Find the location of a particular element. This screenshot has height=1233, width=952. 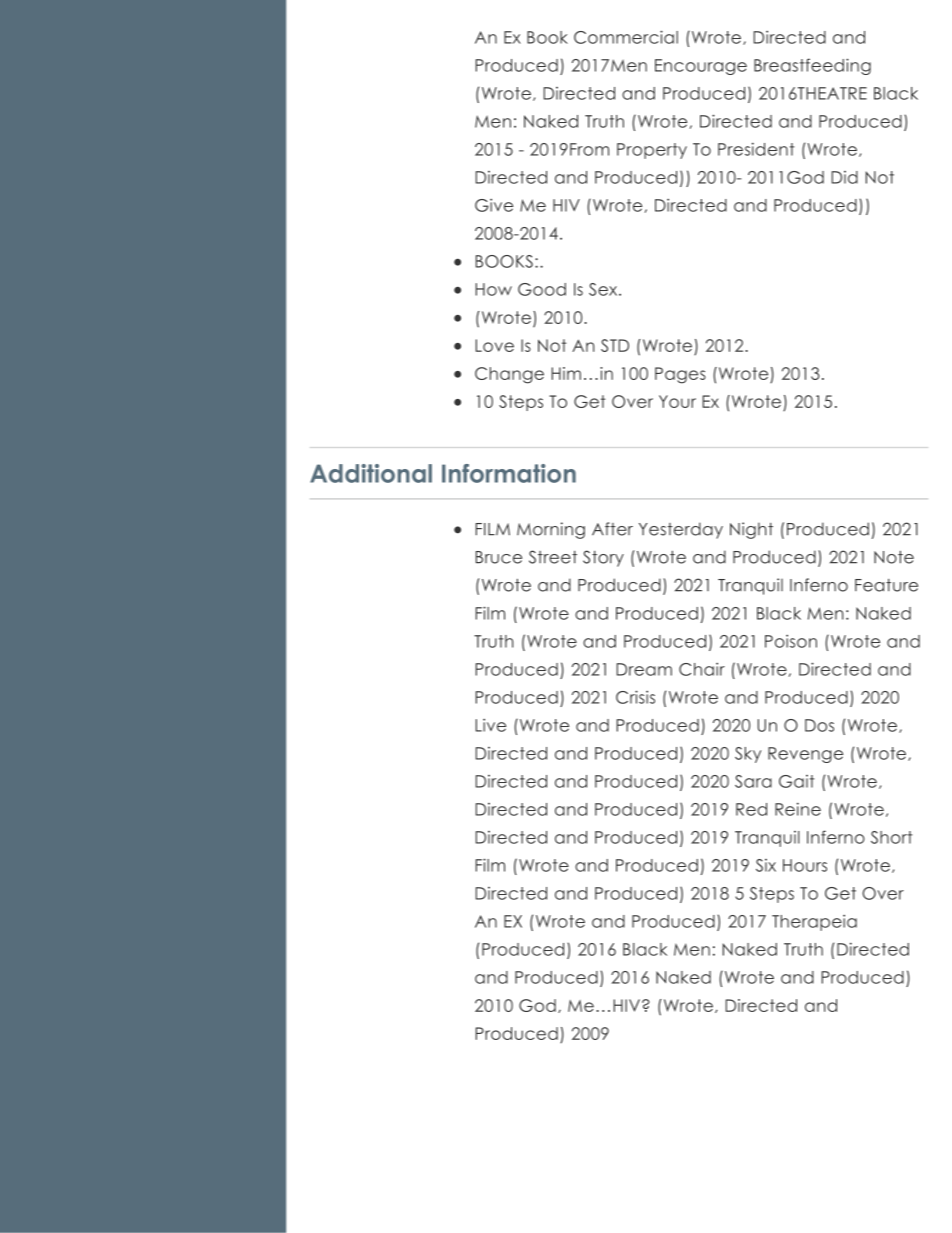

Breastfeeding is located at coordinates (812, 66).
